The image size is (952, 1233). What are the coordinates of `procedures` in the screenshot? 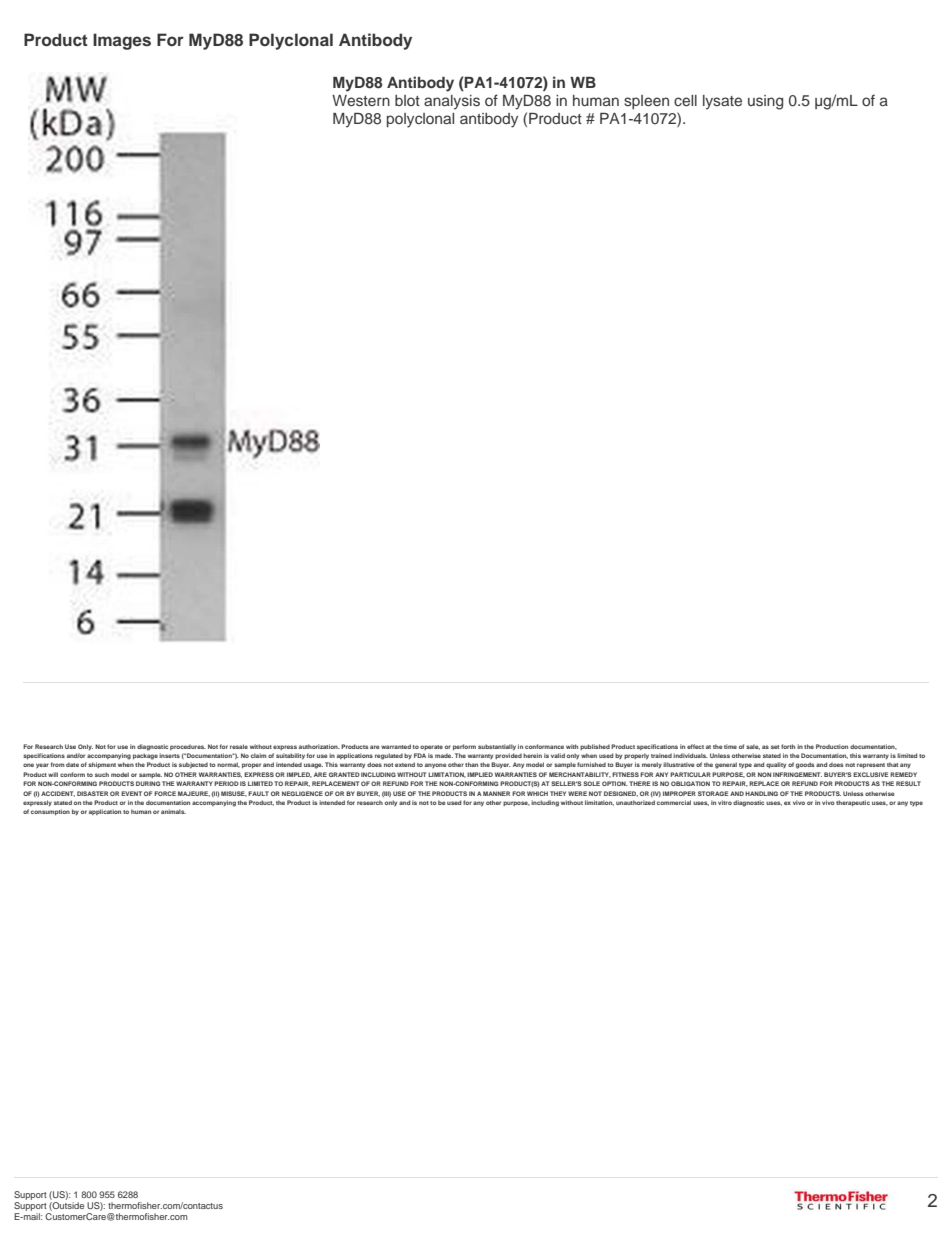 It's located at (188, 747).
